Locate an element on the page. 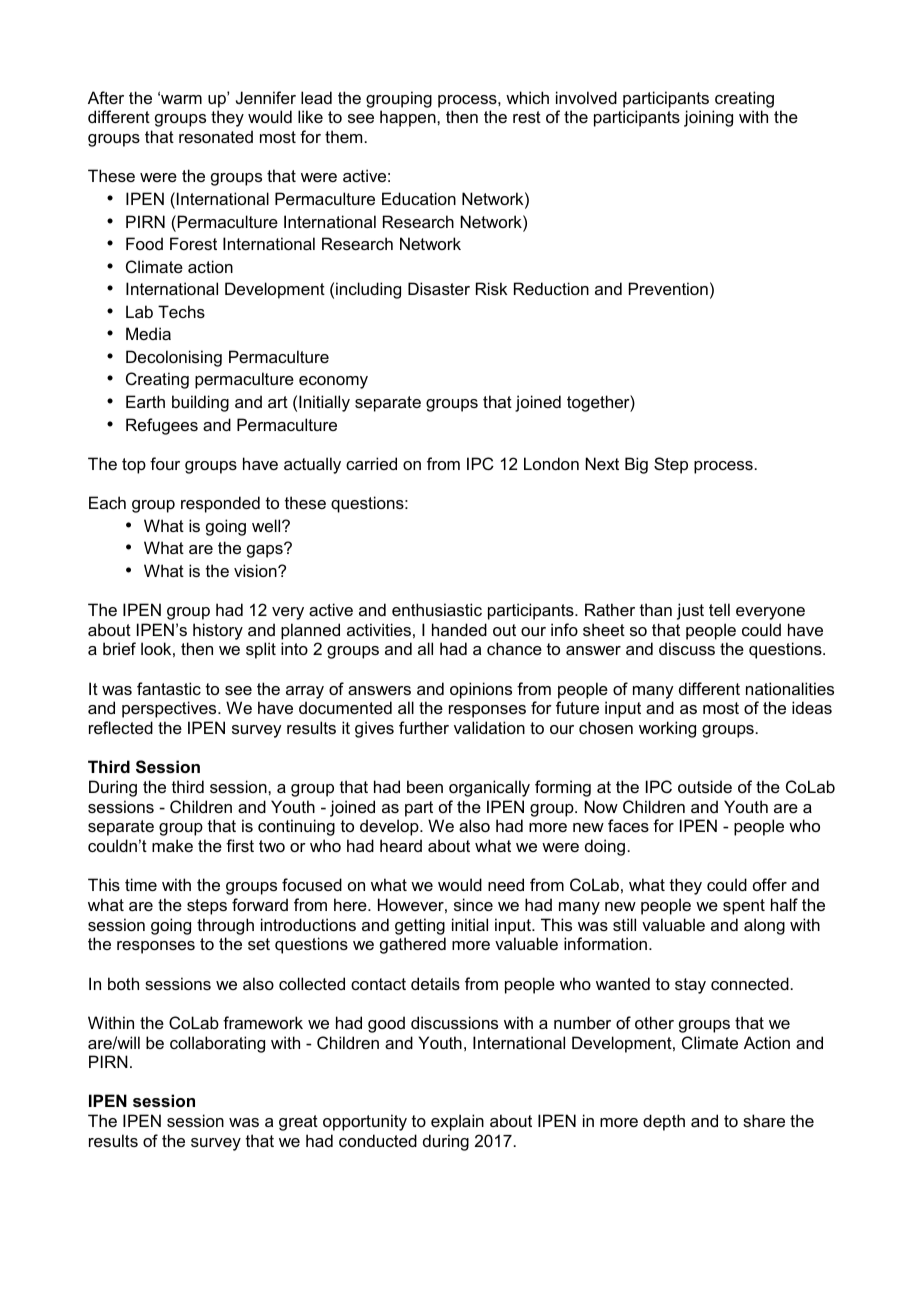 The image size is (924, 1308). joining is located at coordinates (708, 118).
